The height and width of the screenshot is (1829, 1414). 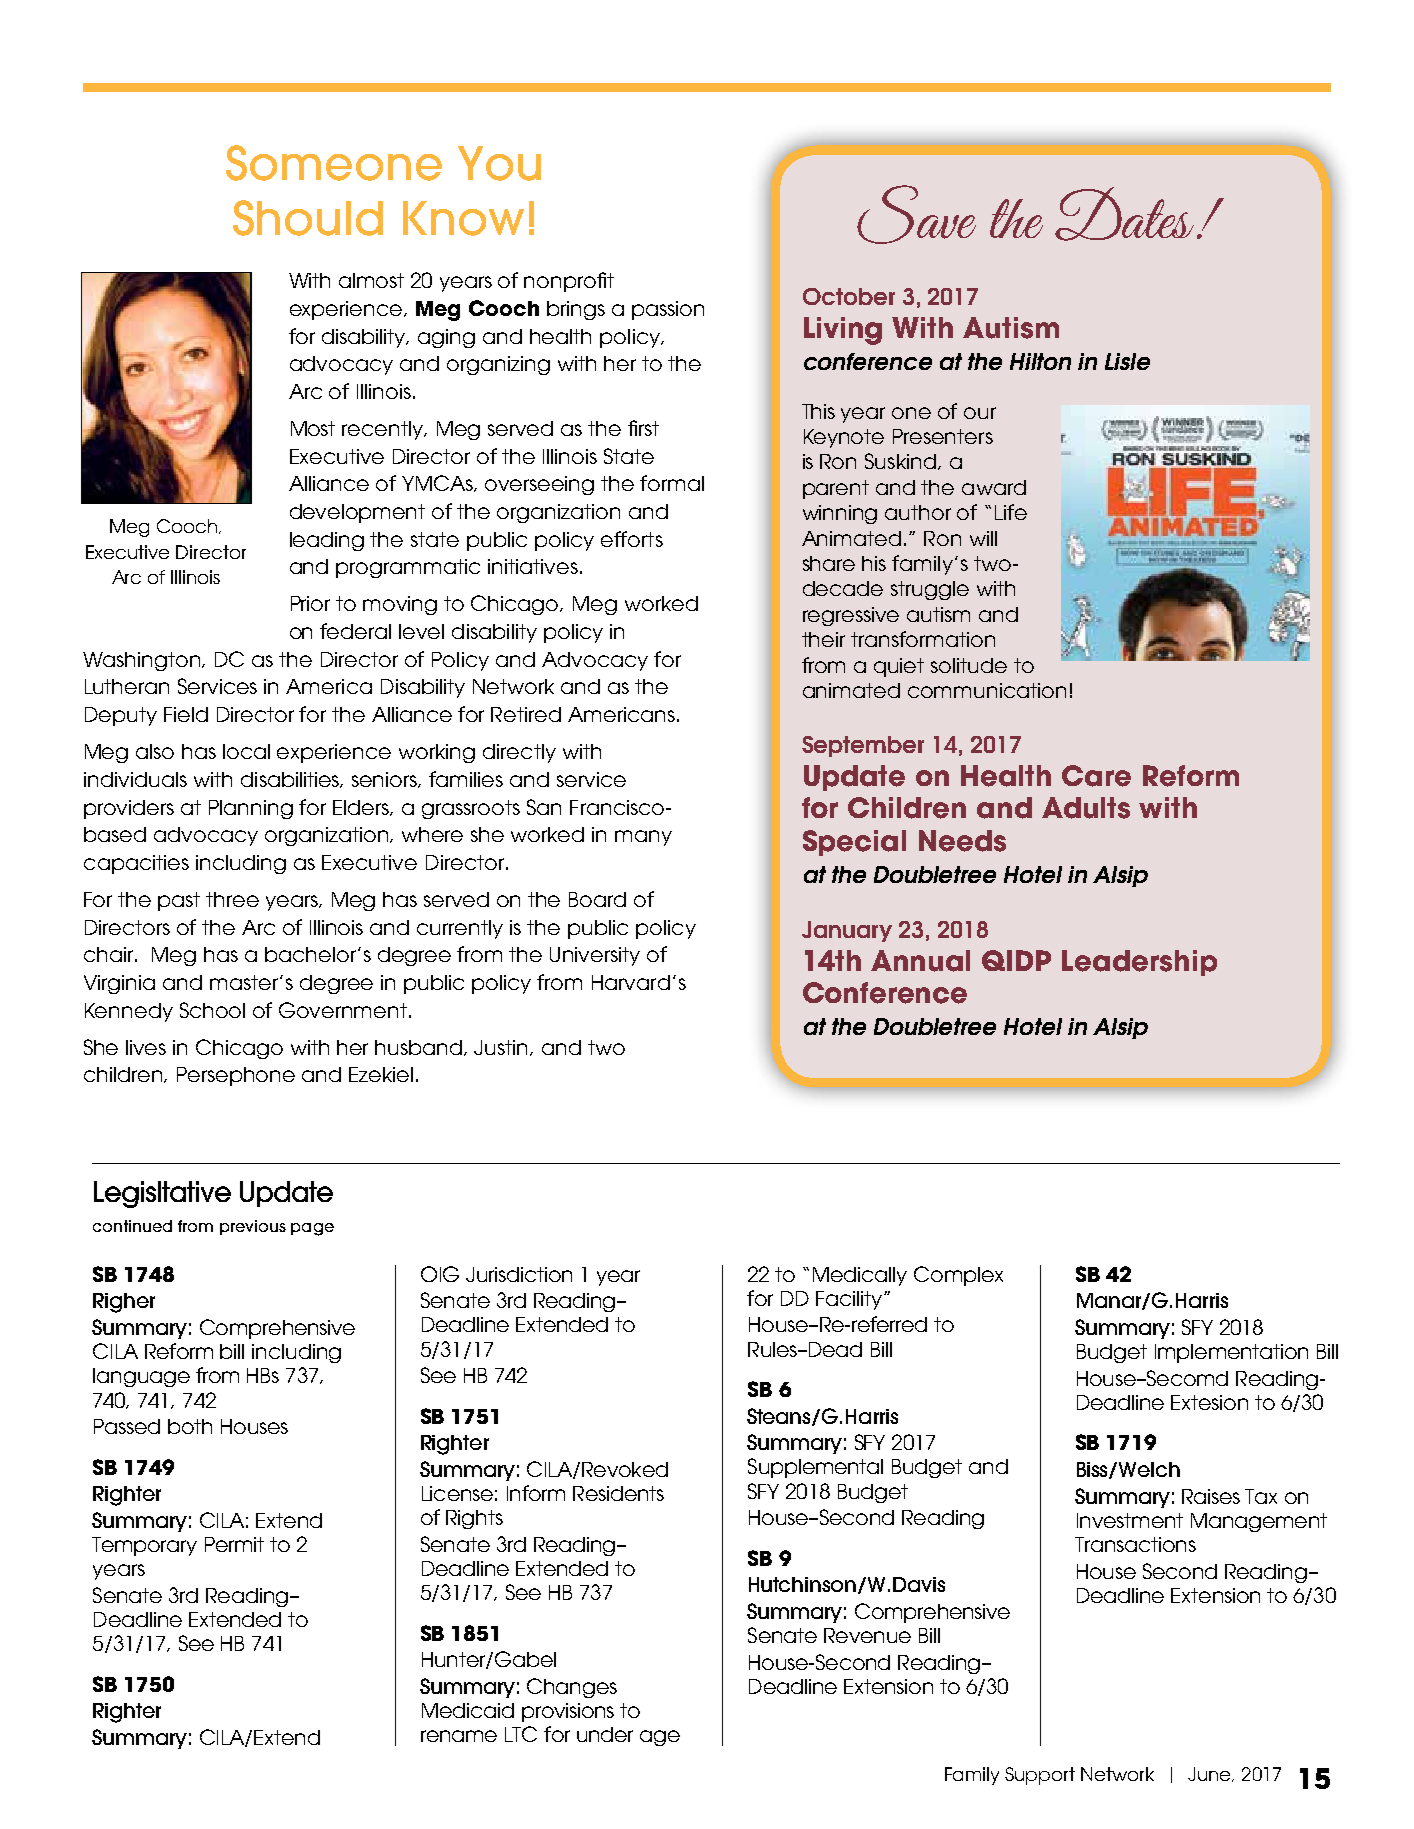 What do you see at coordinates (632, 539) in the screenshot?
I see `efforts` at bounding box center [632, 539].
